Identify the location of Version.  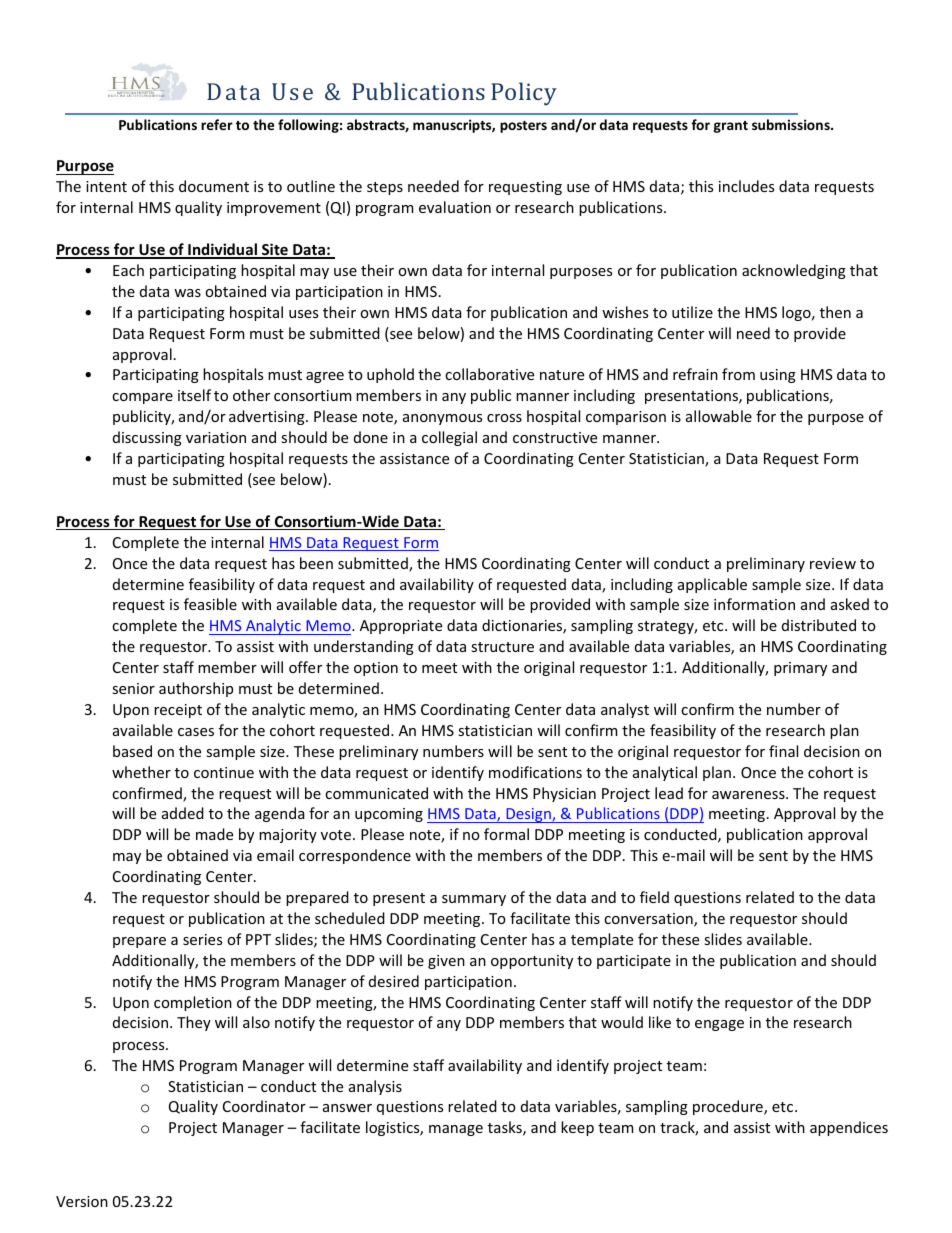
(82, 1201).
